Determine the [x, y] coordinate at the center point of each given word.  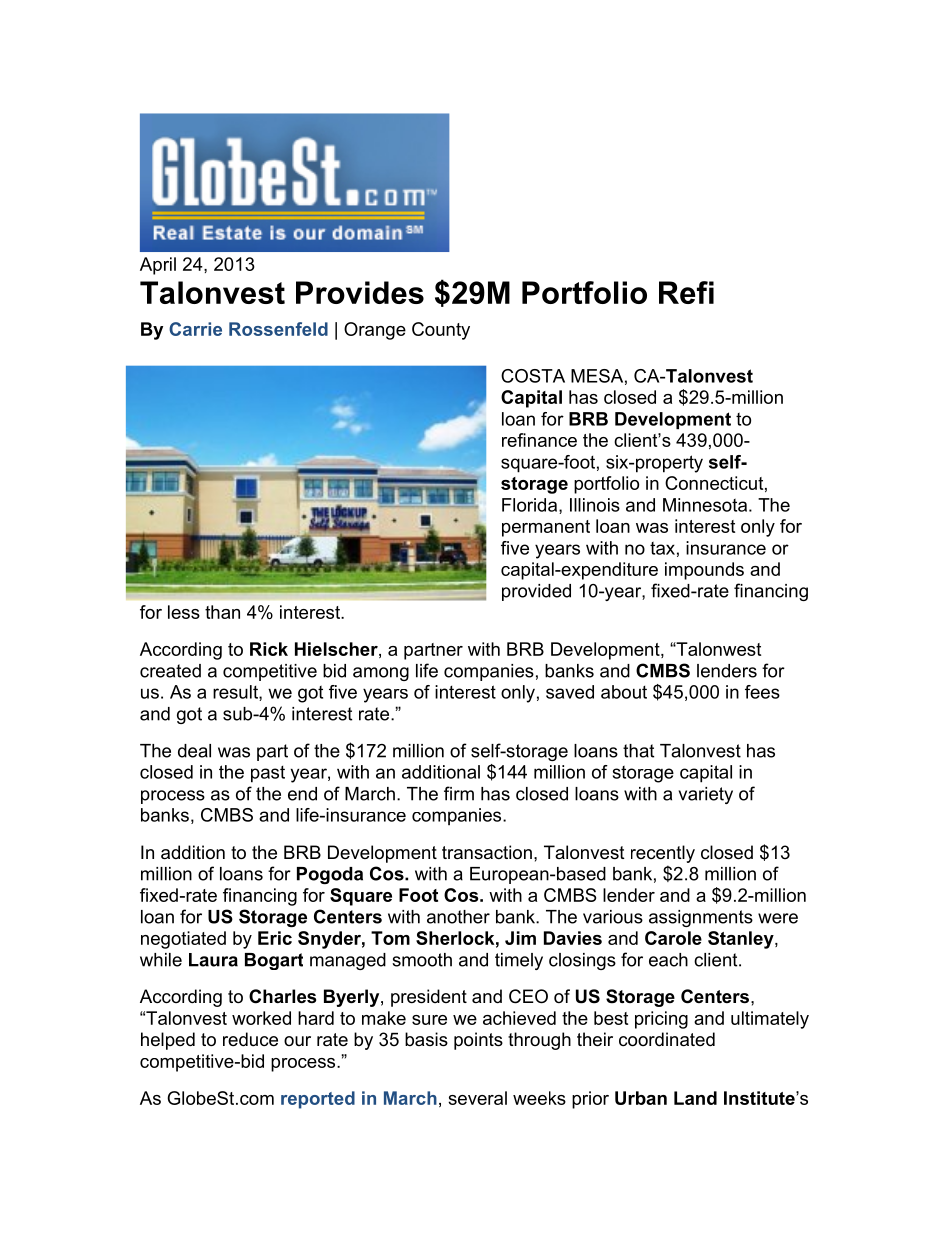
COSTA [533, 376]
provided [536, 592]
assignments [701, 918]
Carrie [195, 329]
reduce [250, 1039]
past [268, 774]
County [441, 331]
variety [706, 795]
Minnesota [705, 505]
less [184, 612]
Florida [531, 506]
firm [459, 793]
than [222, 612]
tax [662, 548]
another [458, 917]
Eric [275, 938]
